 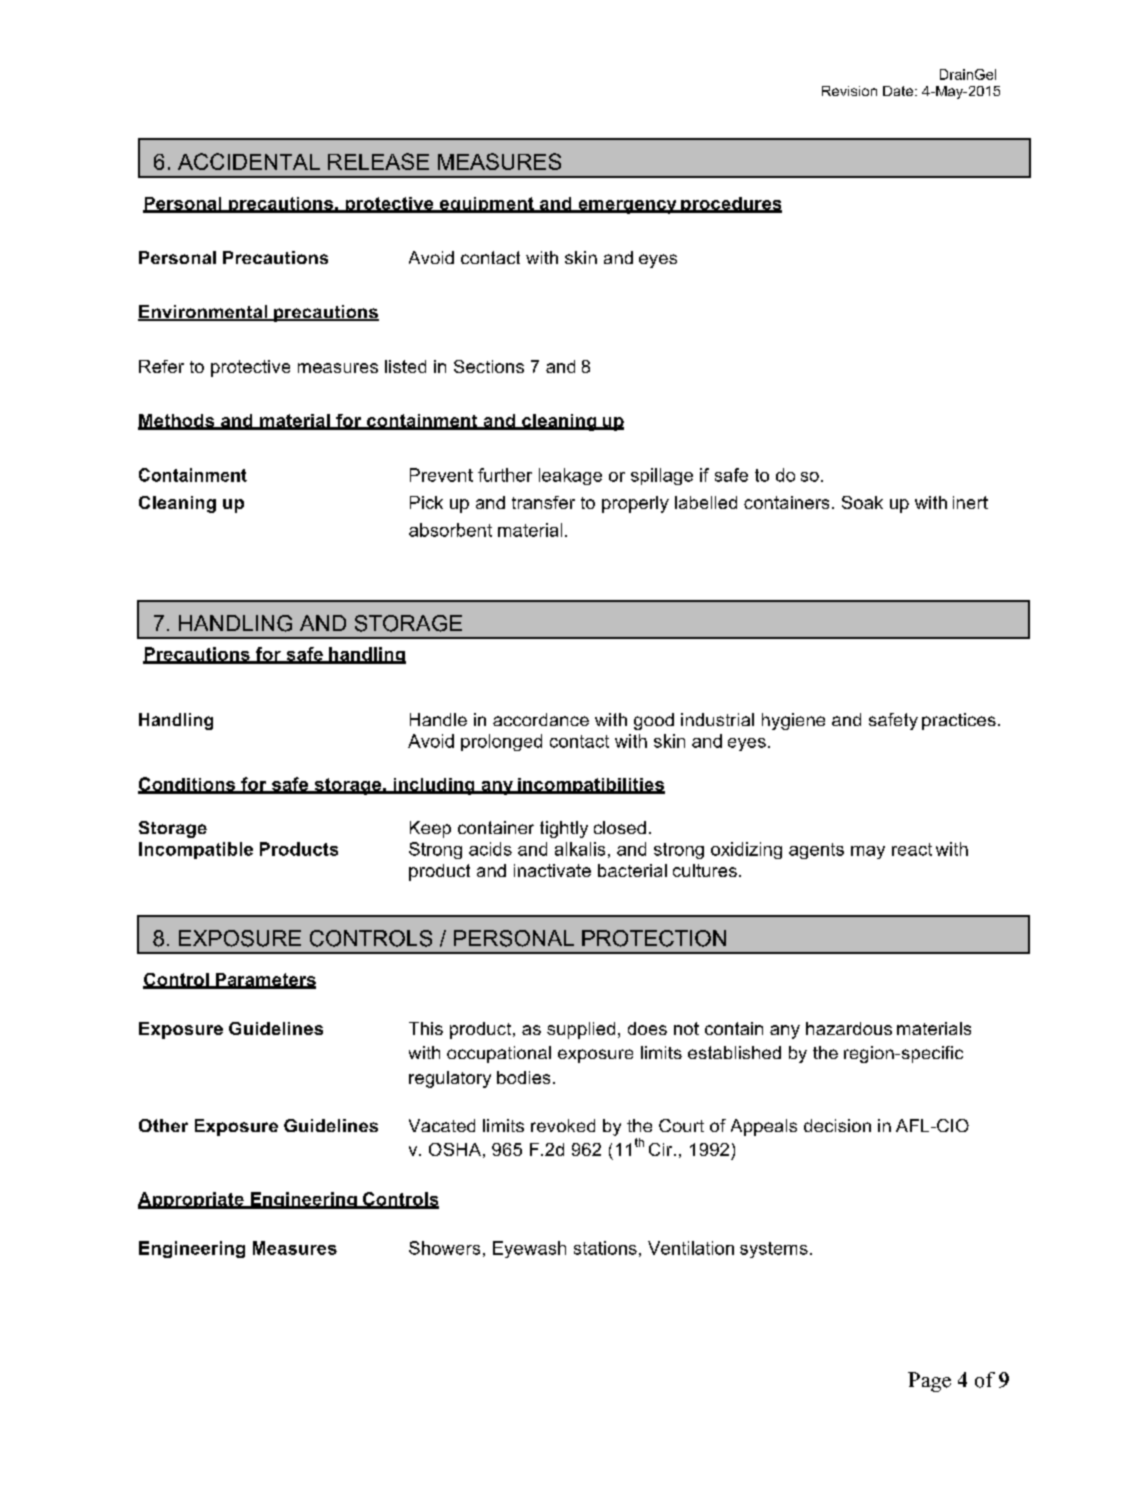 I want to click on hazardous, so click(x=849, y=1028).
